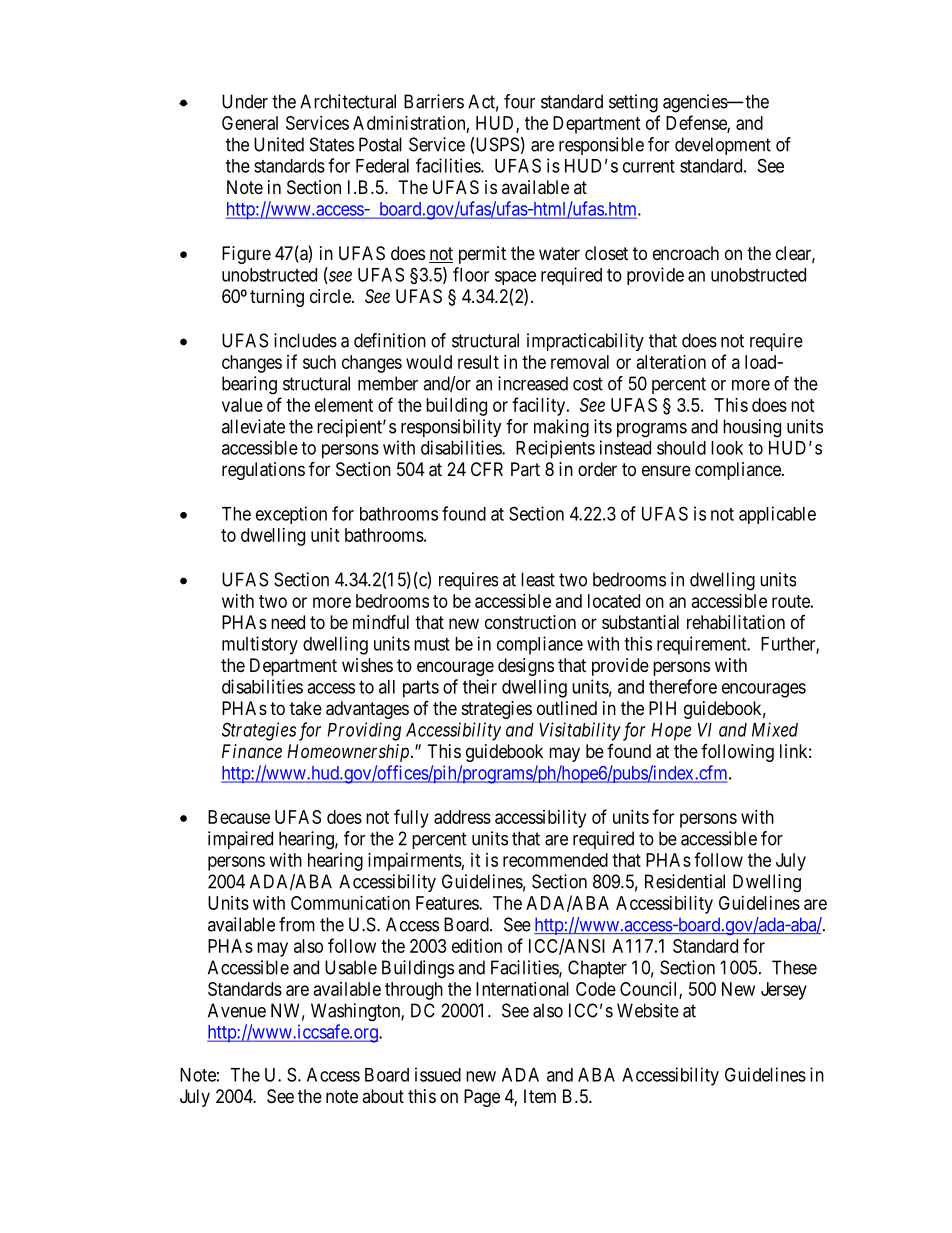  Describe the element at coordinates (530, 622) in the image. I see `construction` at that location.
